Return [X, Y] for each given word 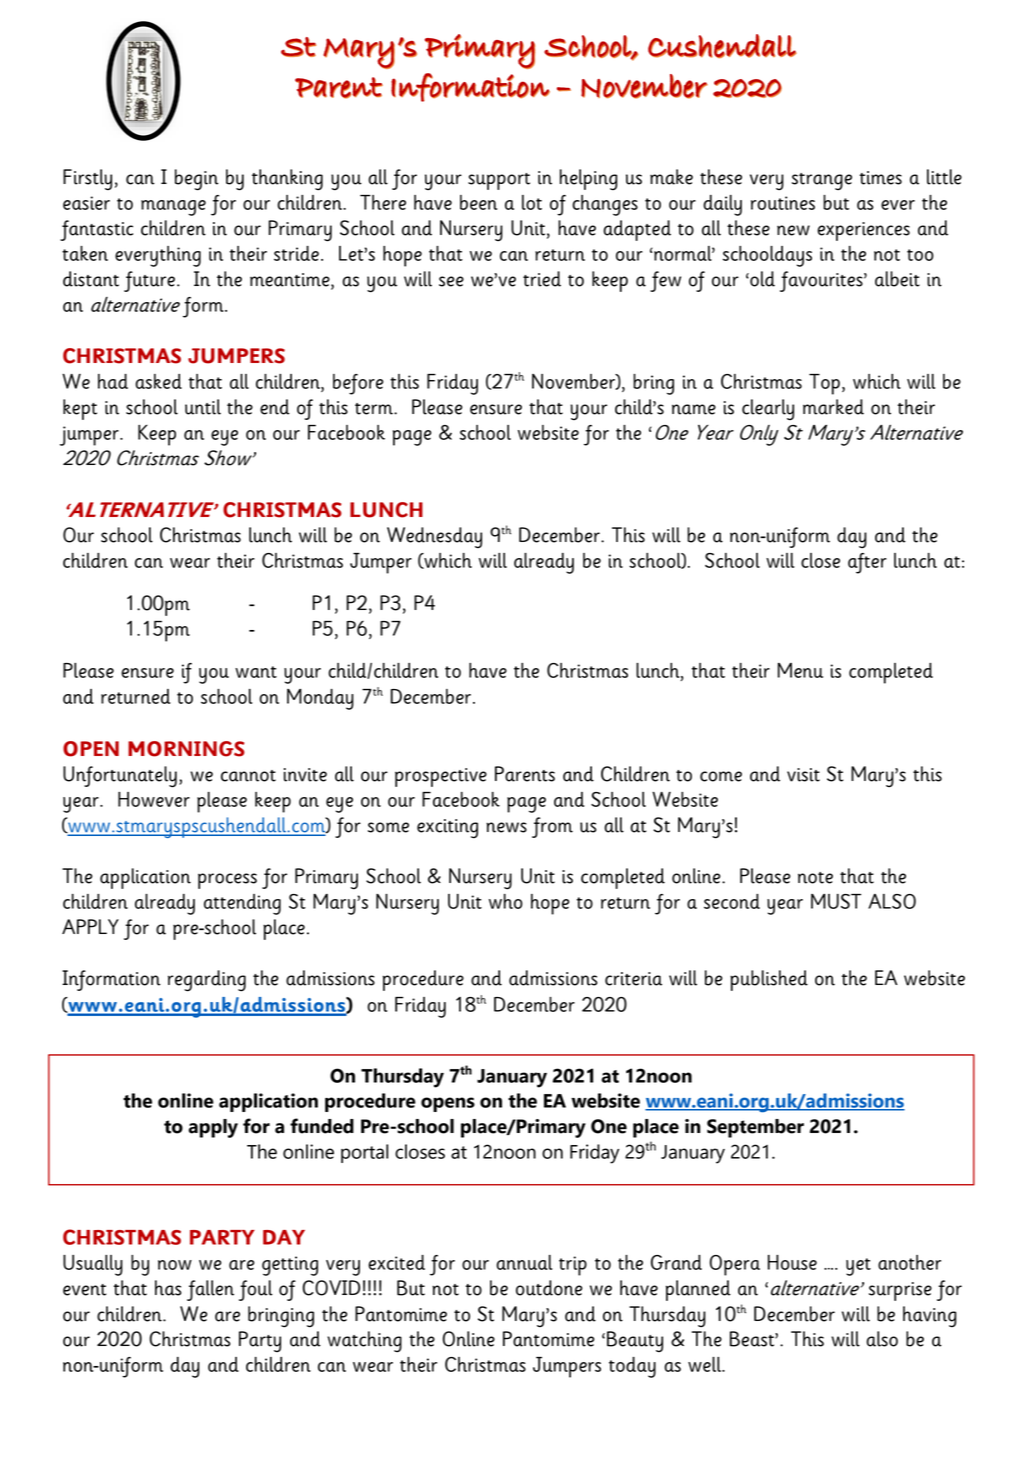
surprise [900, 1291]
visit [803, 775]
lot [532, 202]
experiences [863, 231]
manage [173, 208]
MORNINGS [186, 749]
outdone [549, 1288]
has [168, 1288]
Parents [525, 774]
